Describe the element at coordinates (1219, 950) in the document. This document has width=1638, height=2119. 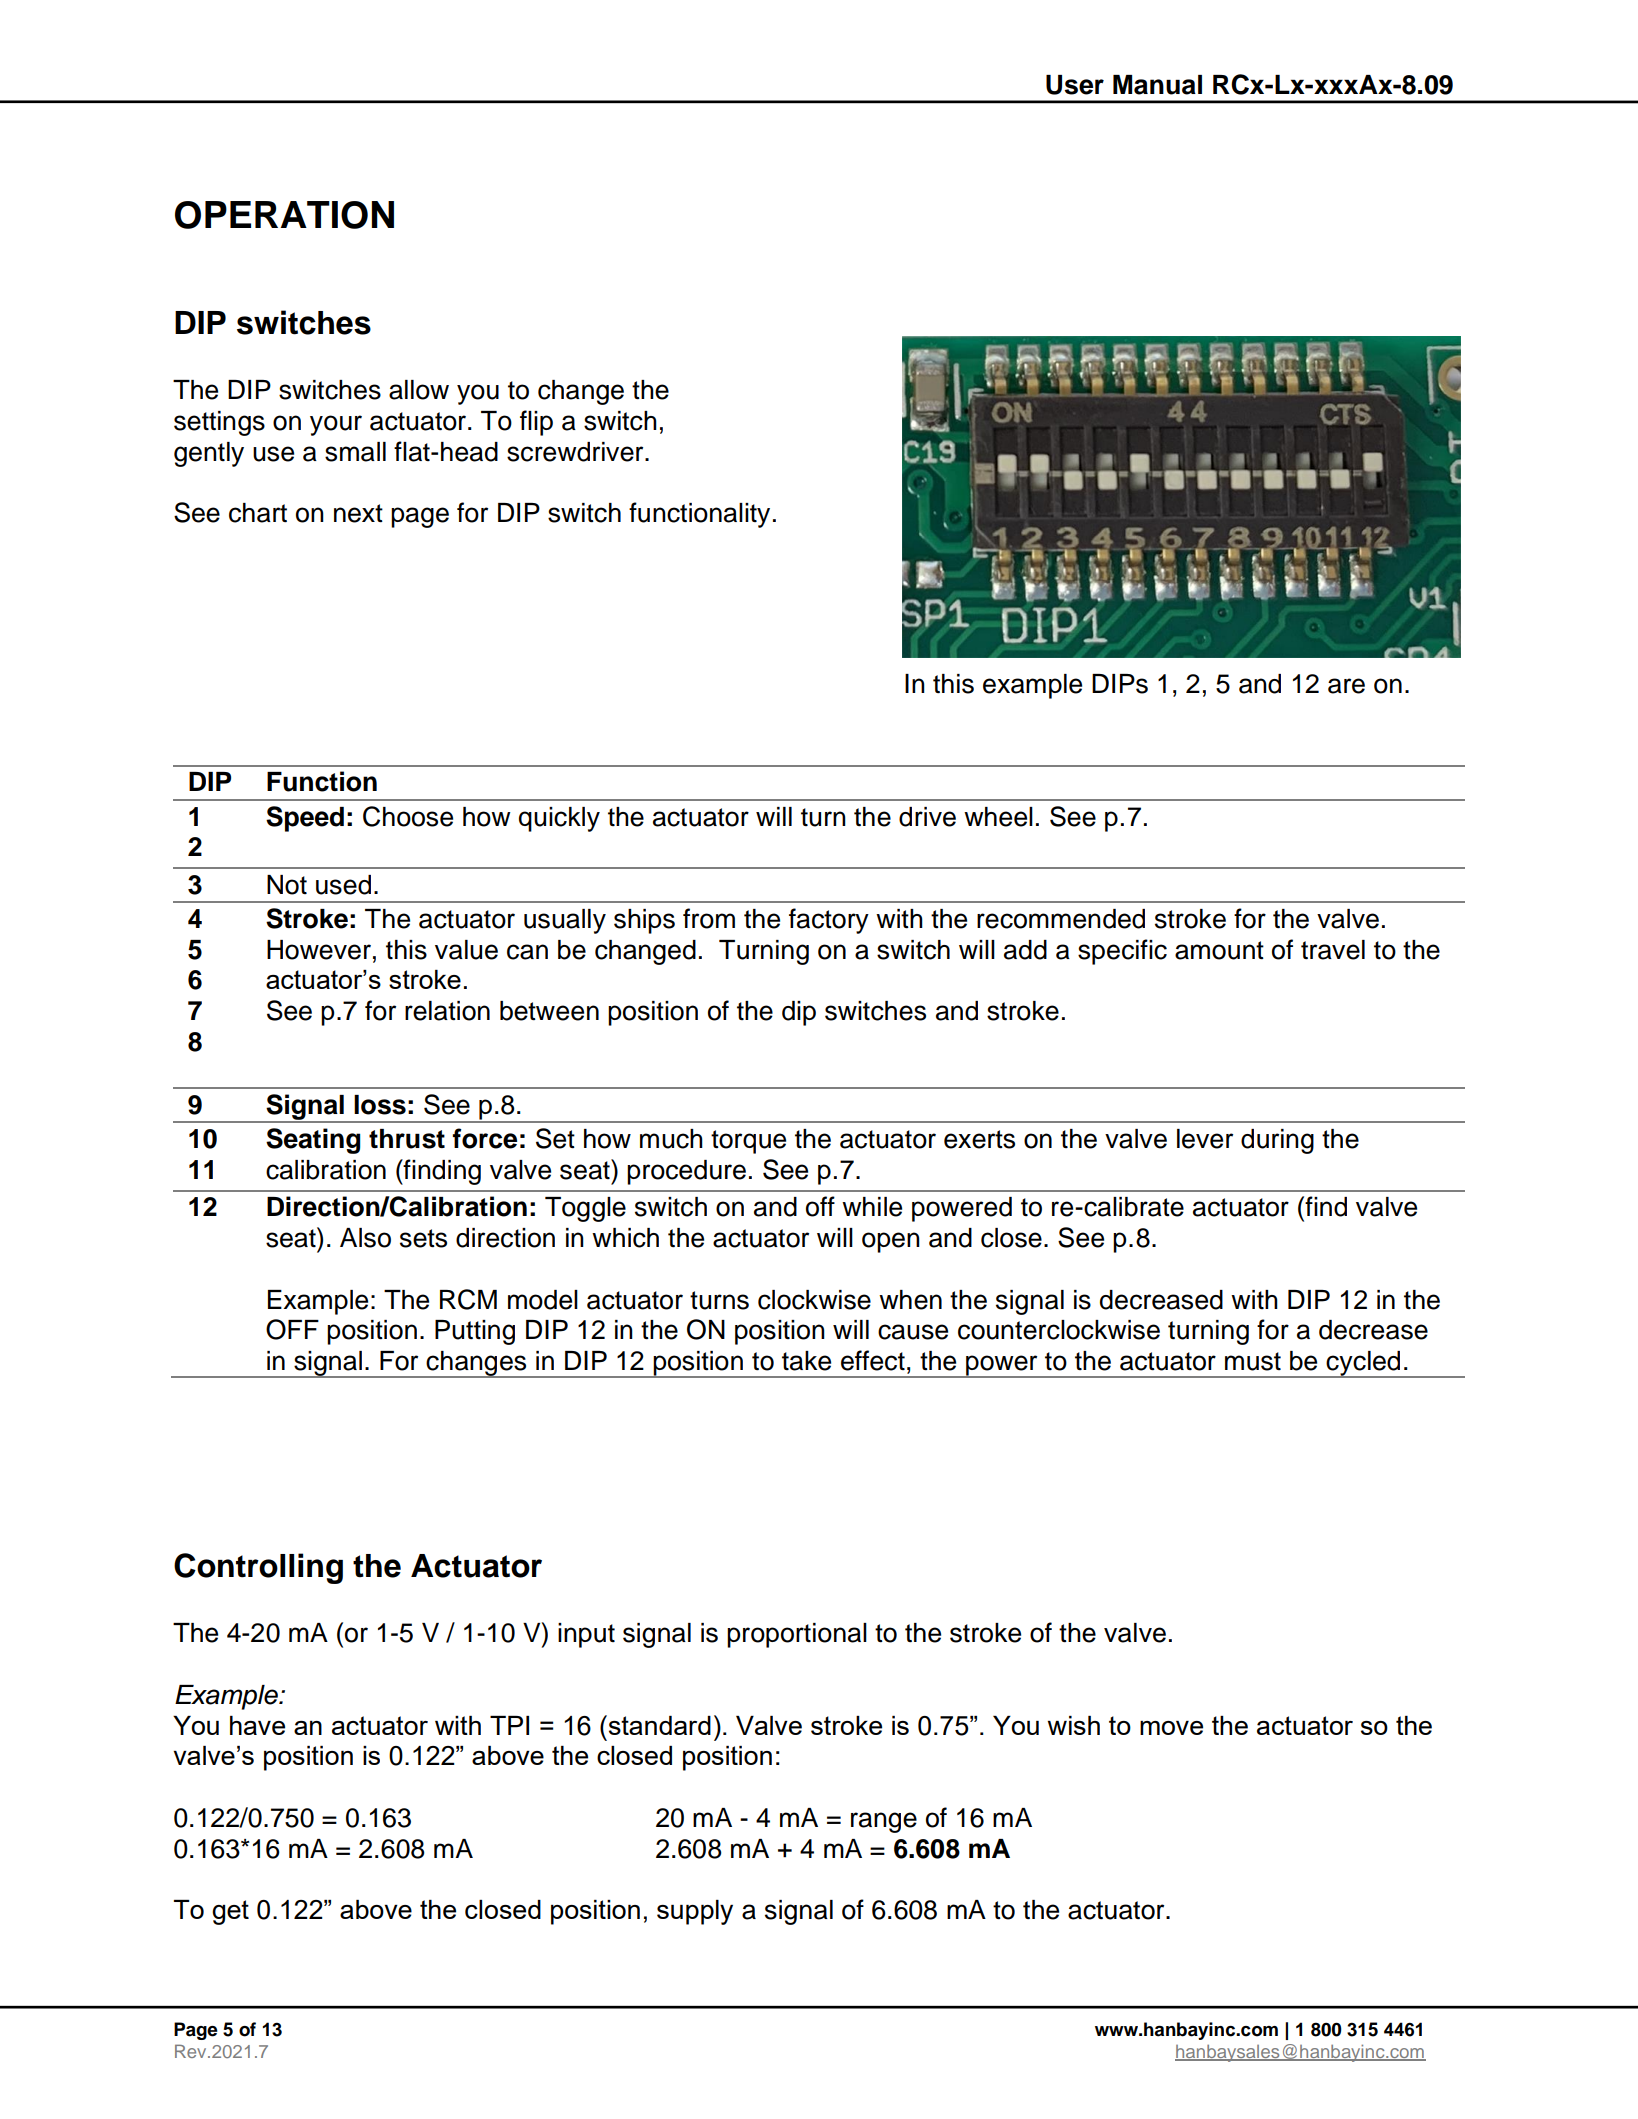
I see `amount` at that location.
